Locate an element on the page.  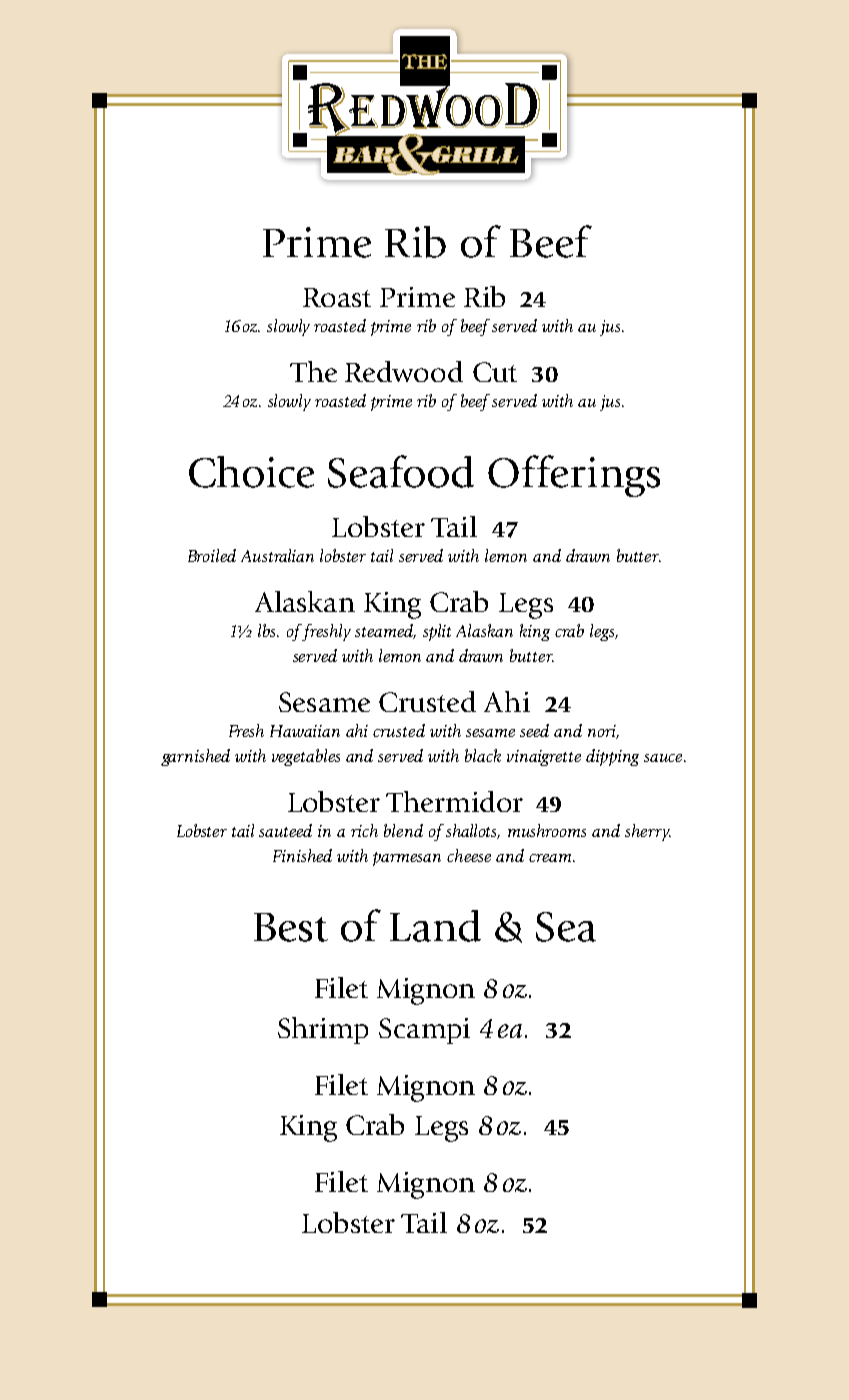
Offerings is located at coordinates (574, 476).
